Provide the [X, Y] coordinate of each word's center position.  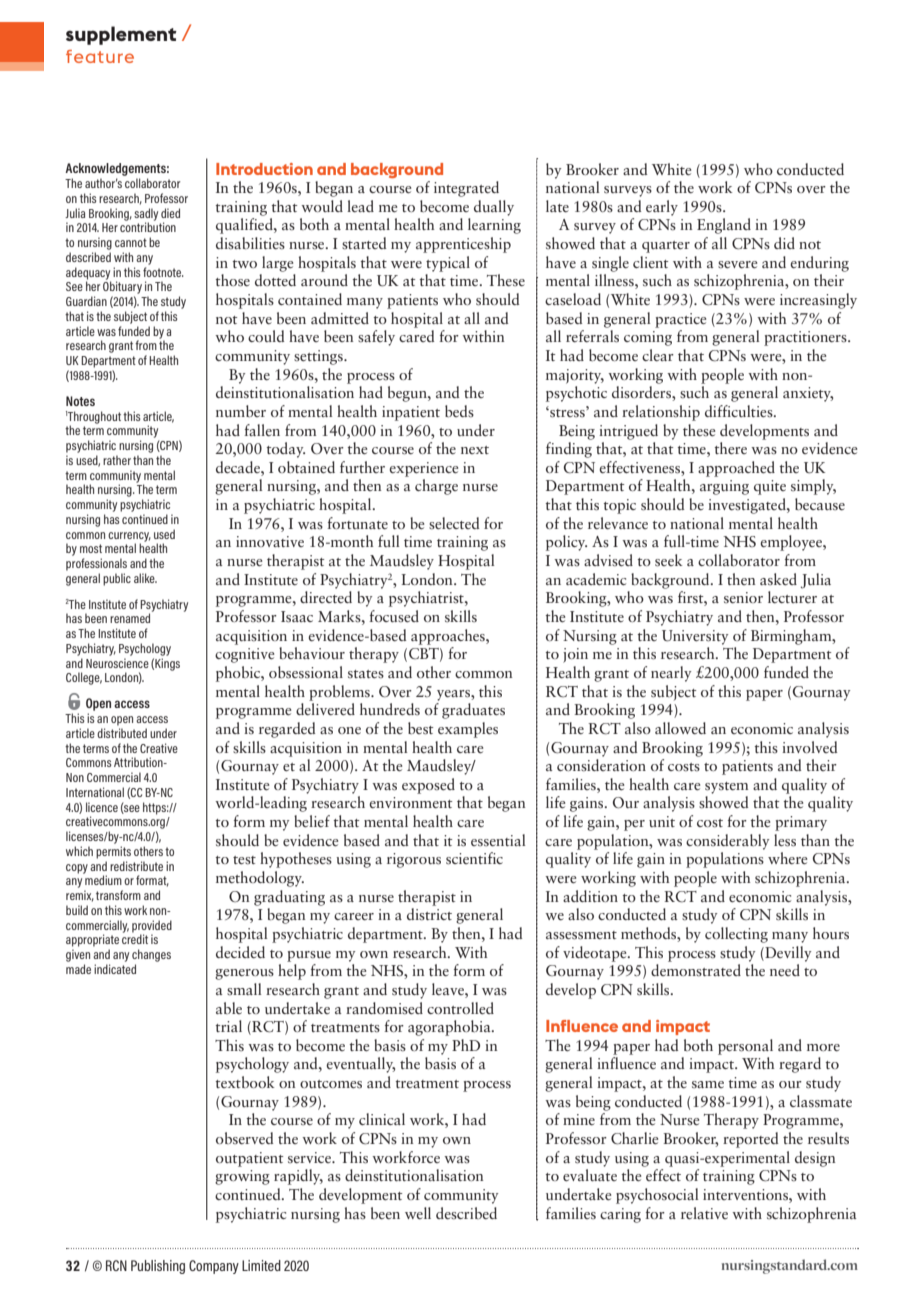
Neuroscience [117, 663]
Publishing [158, 1267]
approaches [449, 637]
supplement [121, 35]
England [724, 226]
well [418, 1213]
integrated [466, 189]
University [695, 637]
